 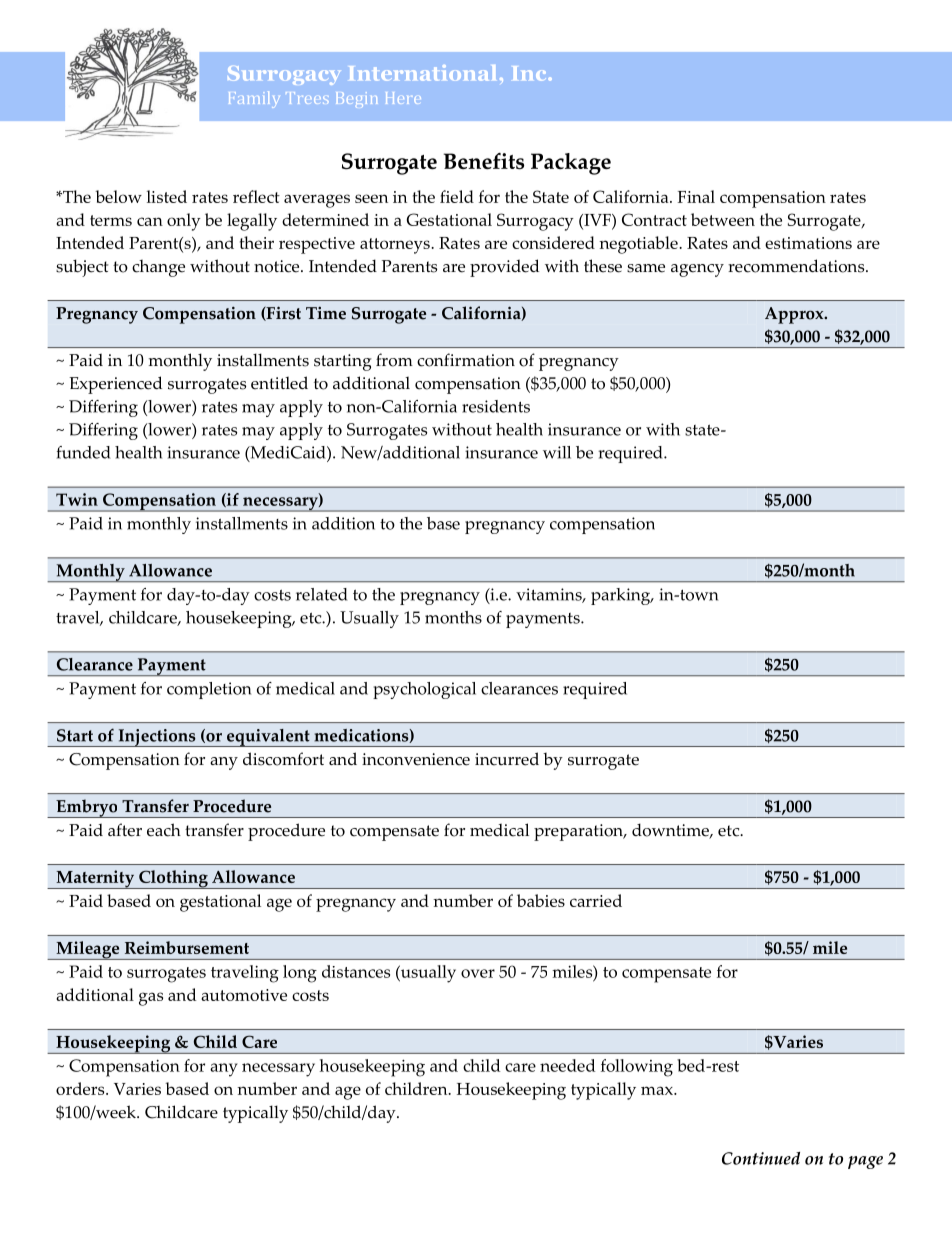 What do you see at coordinates (81, 1088) in the screenshot?
I see `orders` at bounding box center [81, 1088].
